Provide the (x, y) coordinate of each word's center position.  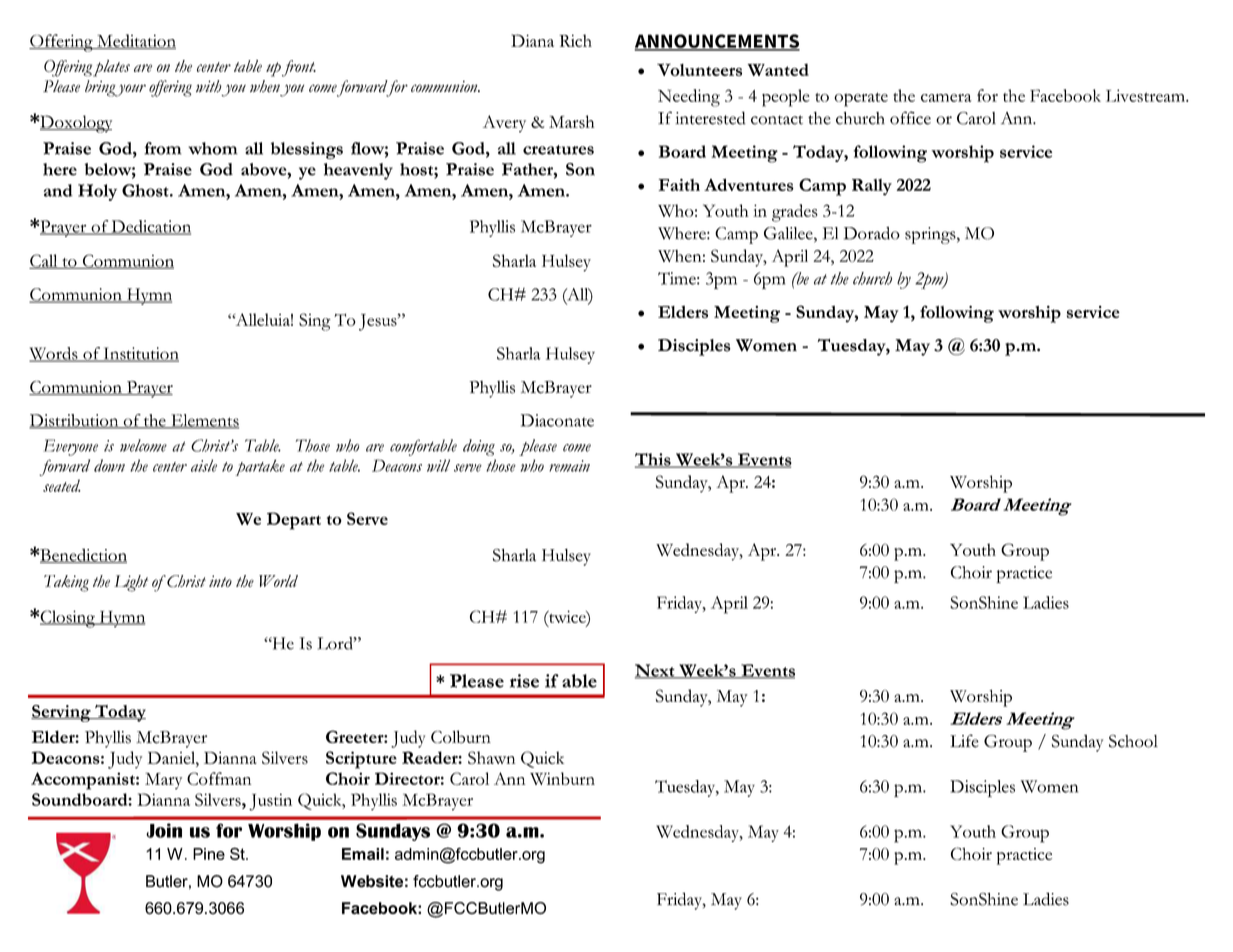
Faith (679, 184)
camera (946, 98)
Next (656, 671)
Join (164, 830)
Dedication (150, 227)
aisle (204, 465)
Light (131, 583)
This (654, 460)
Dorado (872, 233)
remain (569, 466)
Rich (575, 40)
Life (964, 741)
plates (111, 68)
